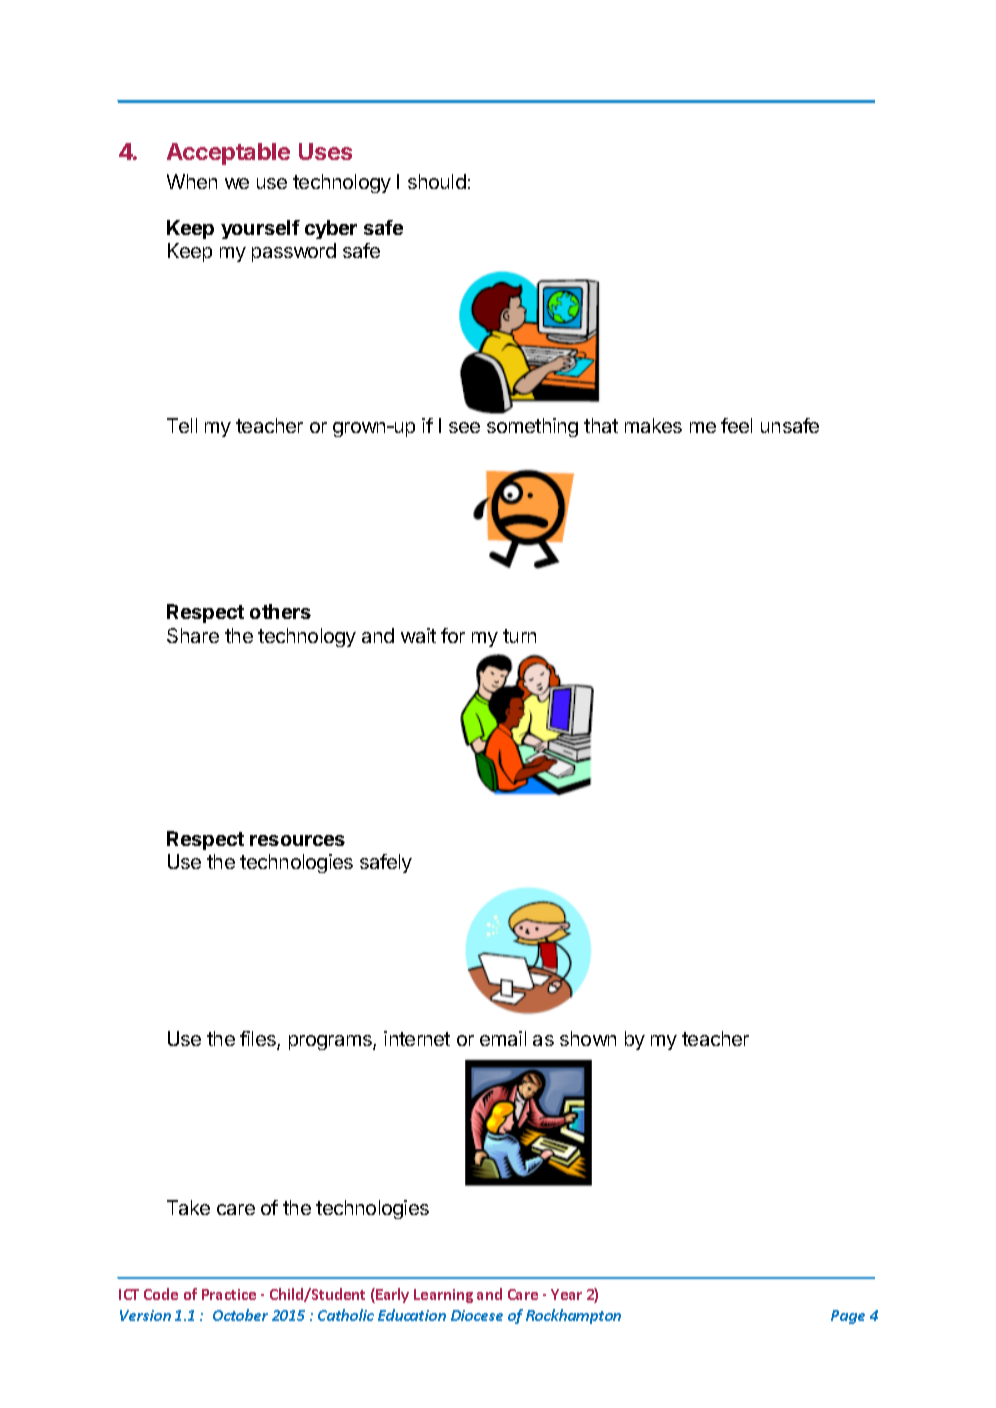 The height and width of the screenshot is (1408, 996). What do you see at coordinates (453, 635) in the screenshot?
I see `for` at bounding box center [453, 635].
